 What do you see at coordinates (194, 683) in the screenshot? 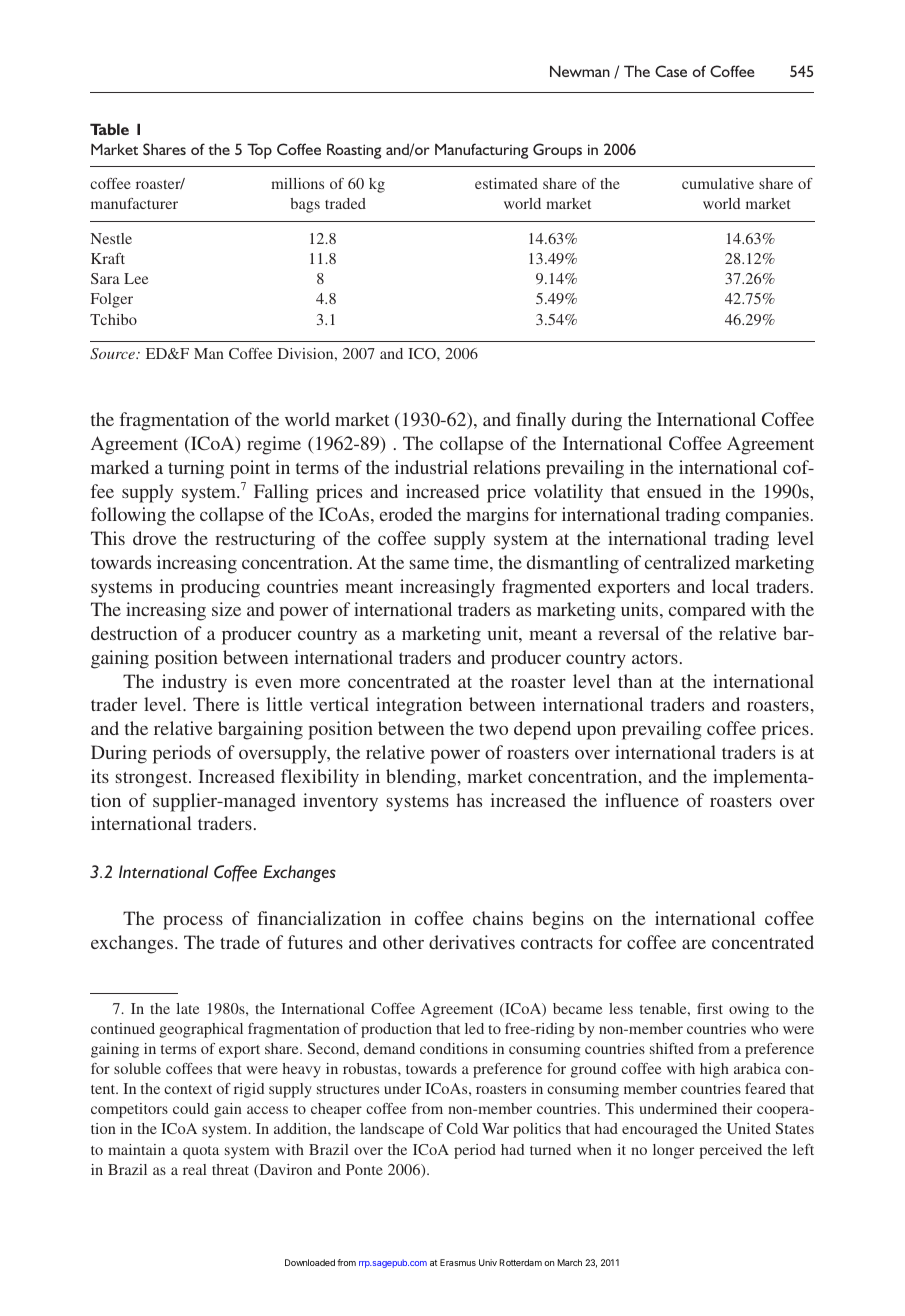
I see `industry` at bounding box center [194, 683].
